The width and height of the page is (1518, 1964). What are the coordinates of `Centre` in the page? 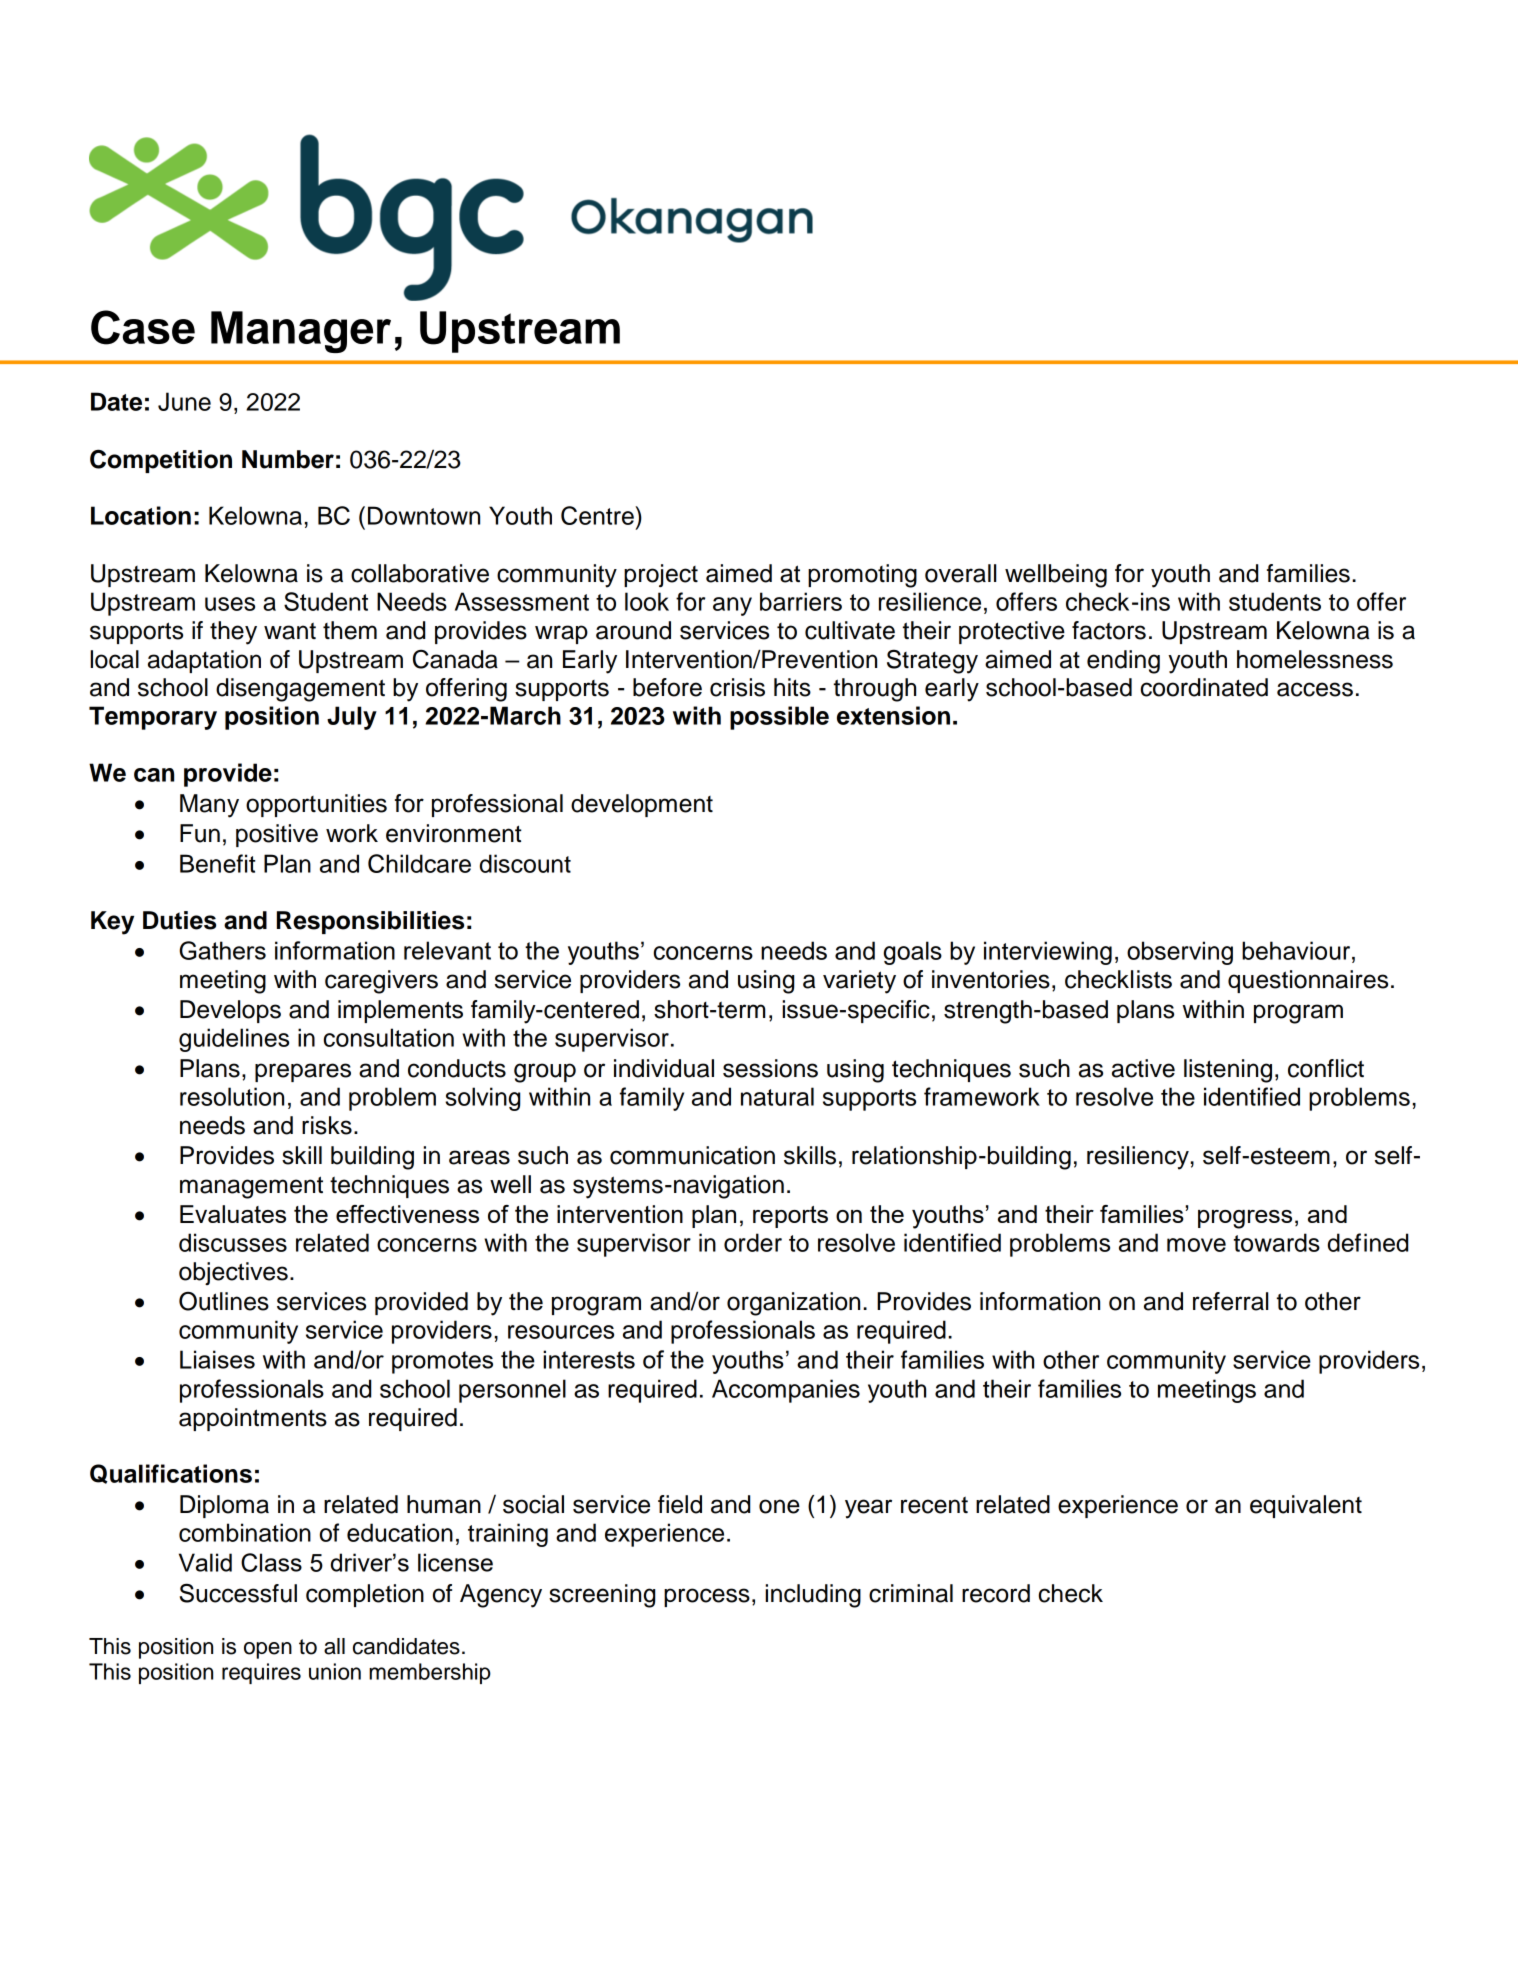 It's located at (598, 515).
